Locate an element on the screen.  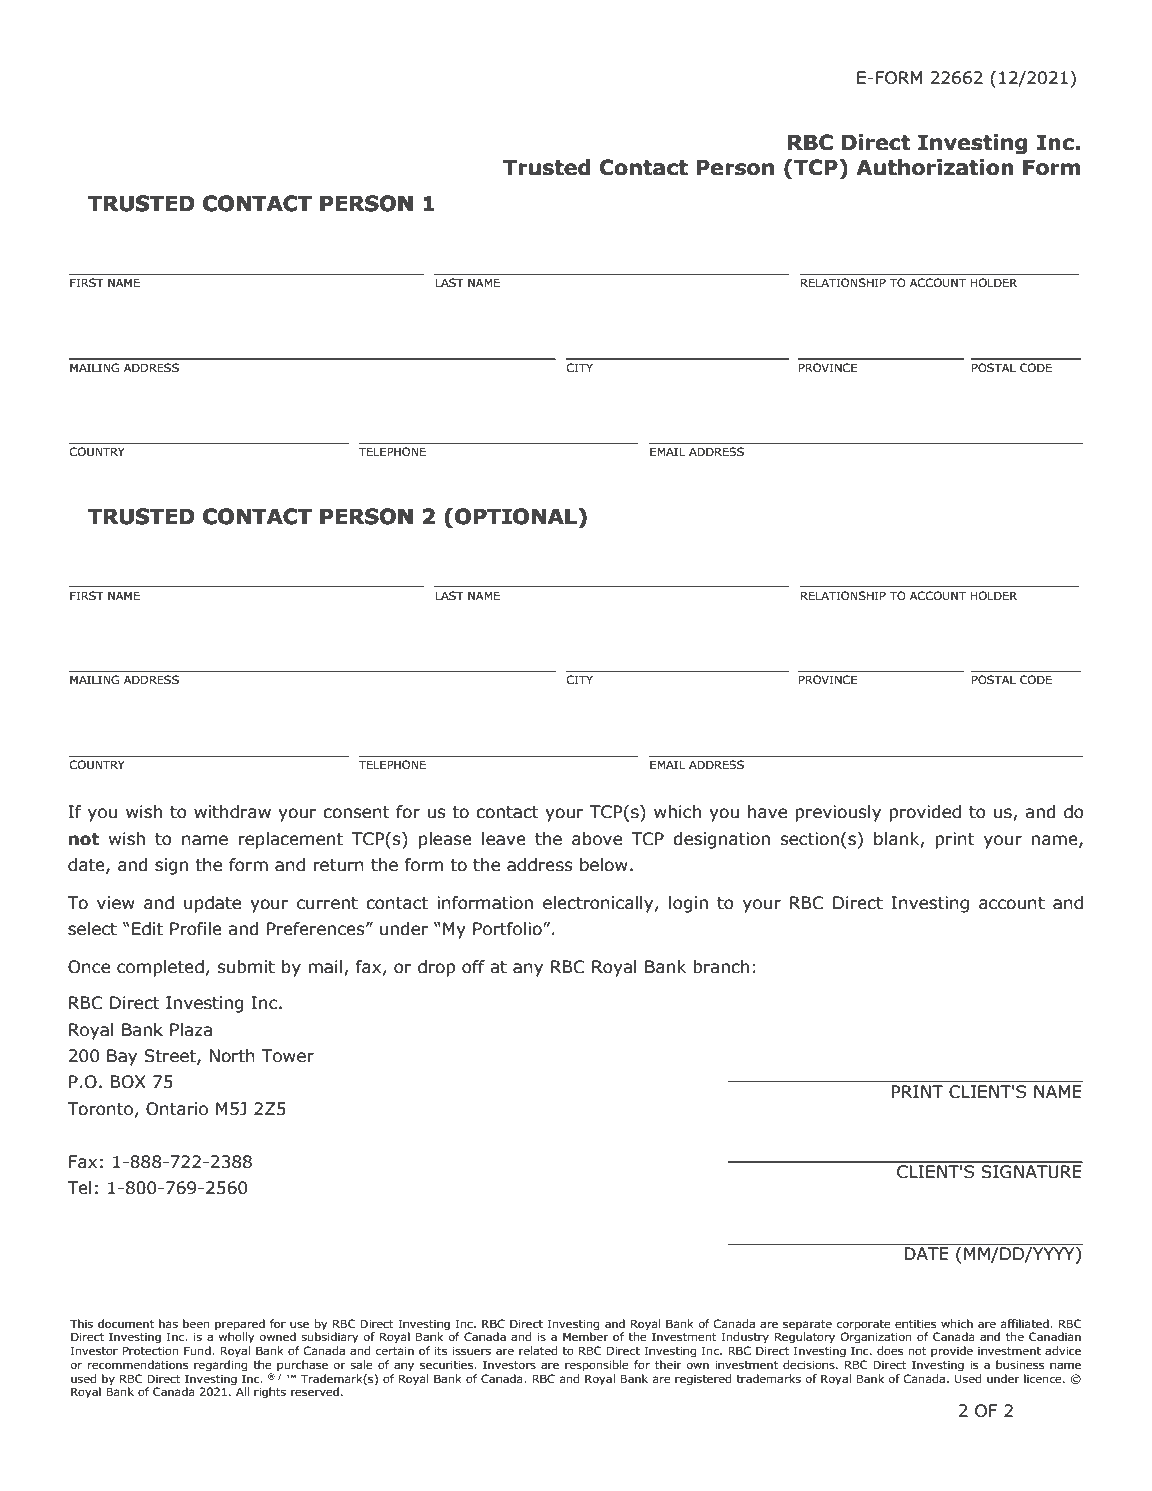
OPTIONAL is located at coordinates (517, 516).
